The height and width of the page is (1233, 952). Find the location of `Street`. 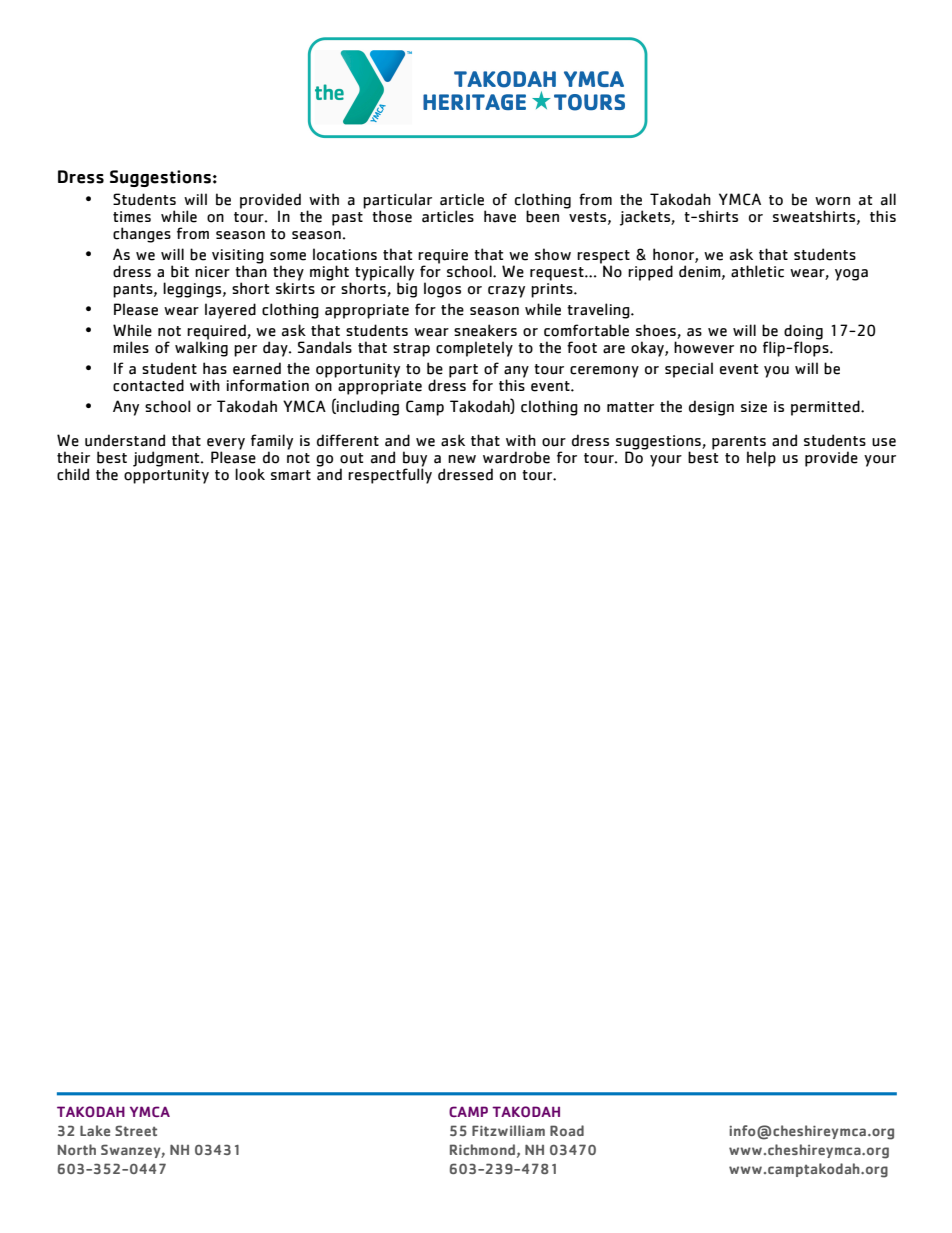

Street is located at coordinates (136, 1130).
